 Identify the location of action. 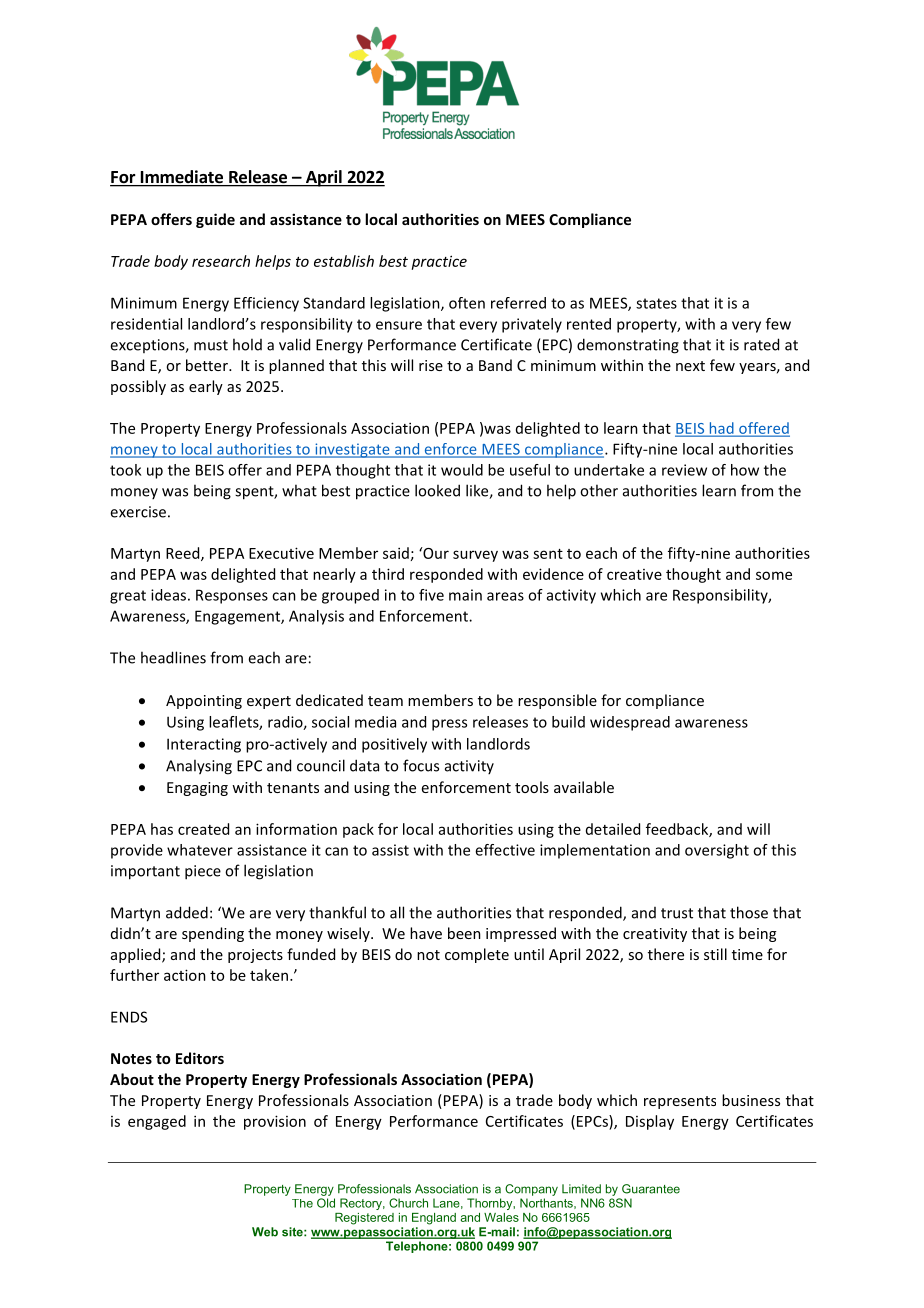
(185, 975).
